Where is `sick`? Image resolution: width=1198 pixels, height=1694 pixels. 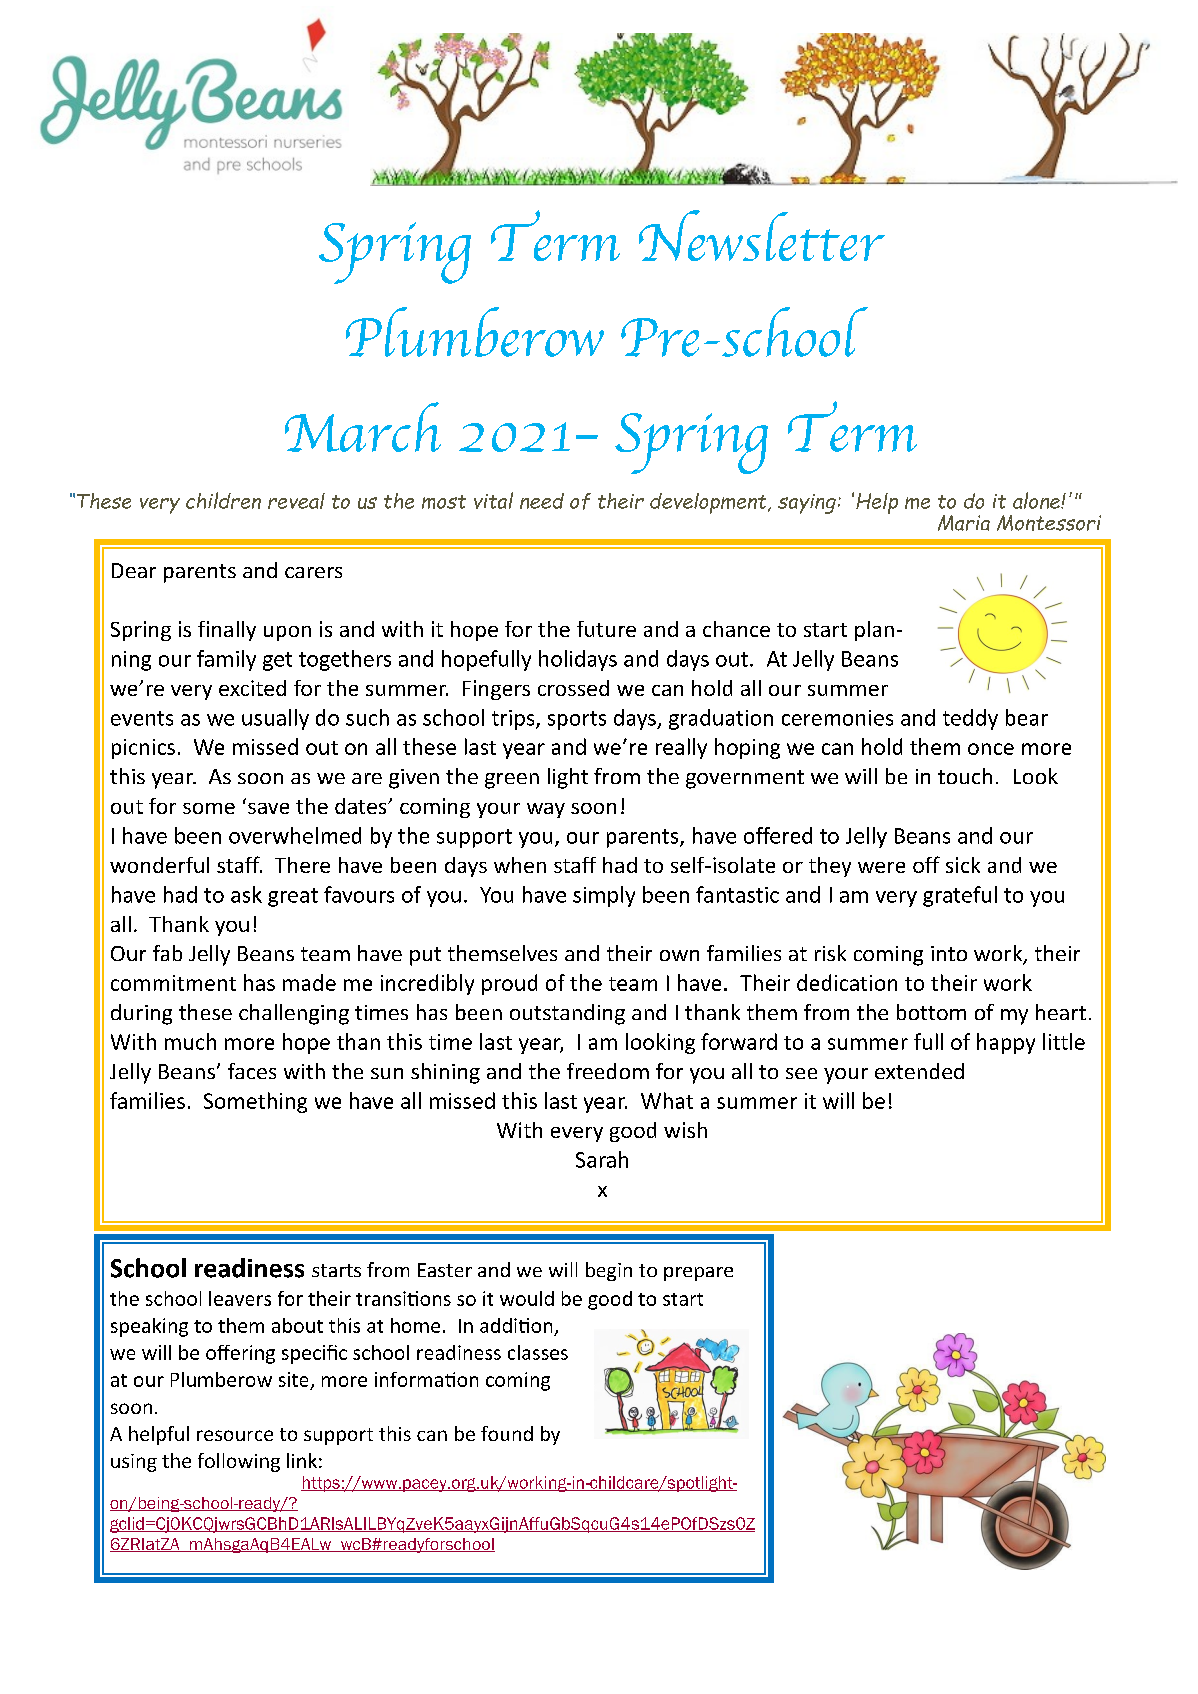
sick is located at coordinates (963, 865).
